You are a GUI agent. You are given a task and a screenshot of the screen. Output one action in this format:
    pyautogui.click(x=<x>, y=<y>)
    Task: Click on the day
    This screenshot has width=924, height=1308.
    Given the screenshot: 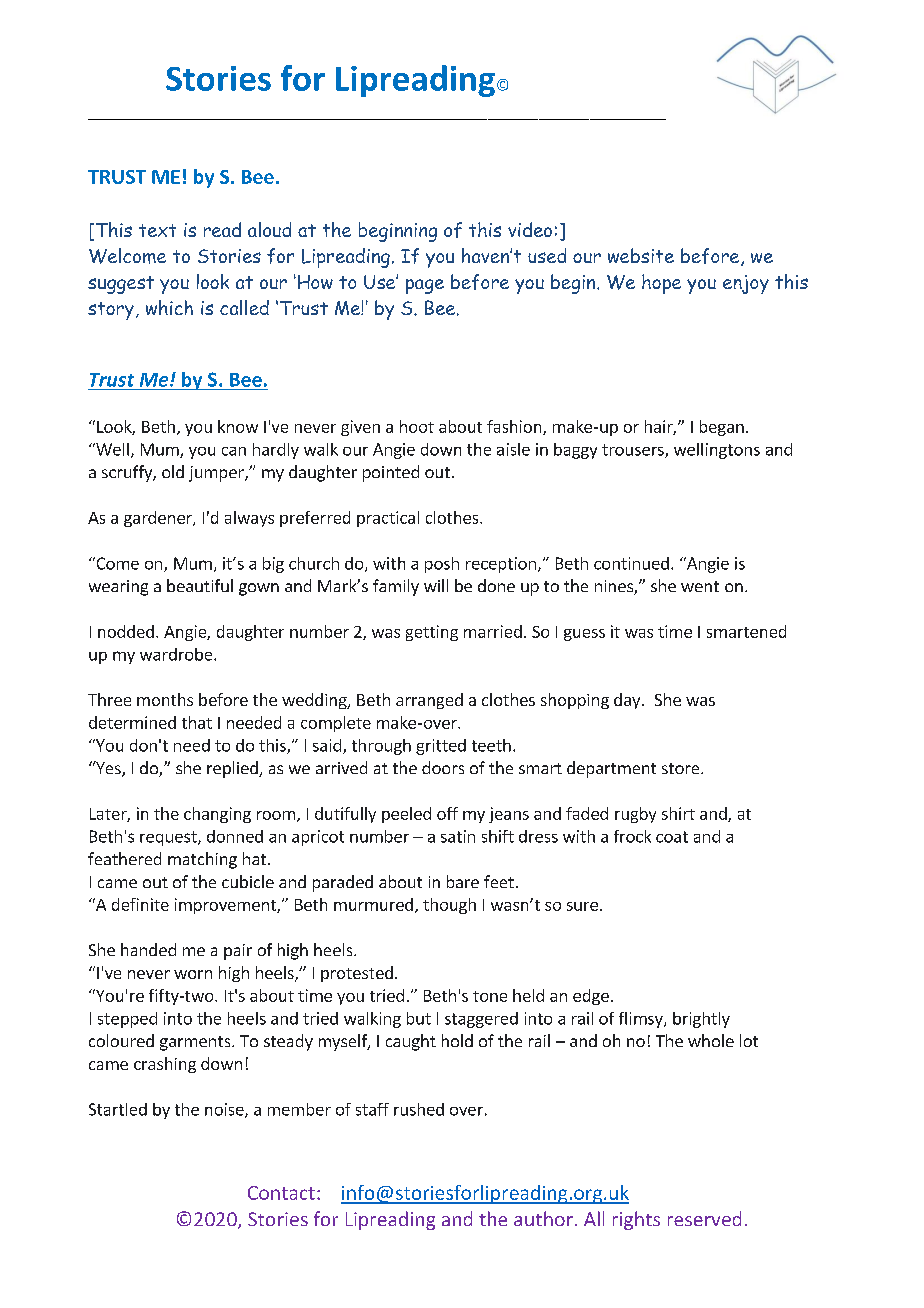 What is the action you would take?
    pyautogui.click(x=628, y=701)
